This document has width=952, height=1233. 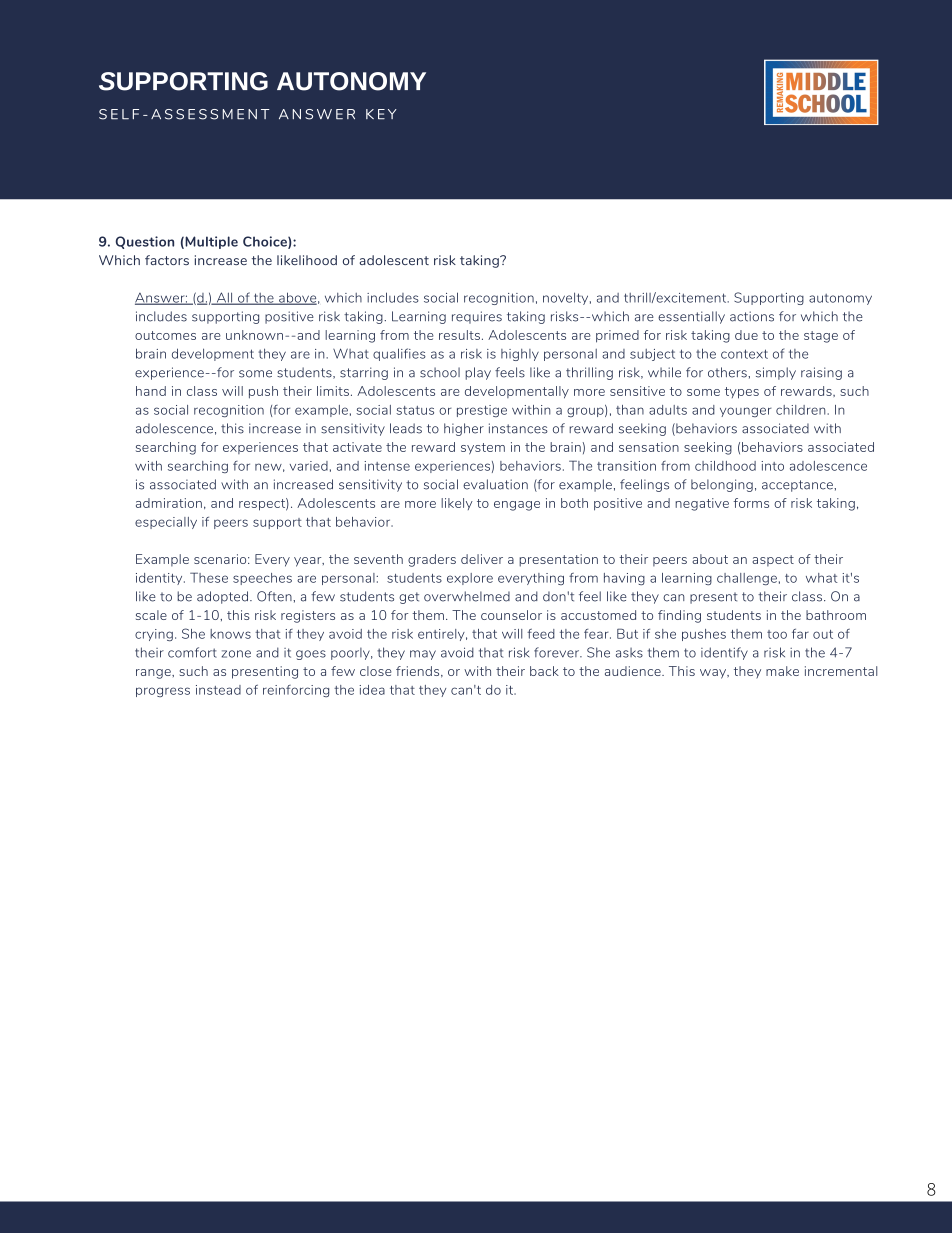 I want to click on actions, so click(x=752, y=316).
